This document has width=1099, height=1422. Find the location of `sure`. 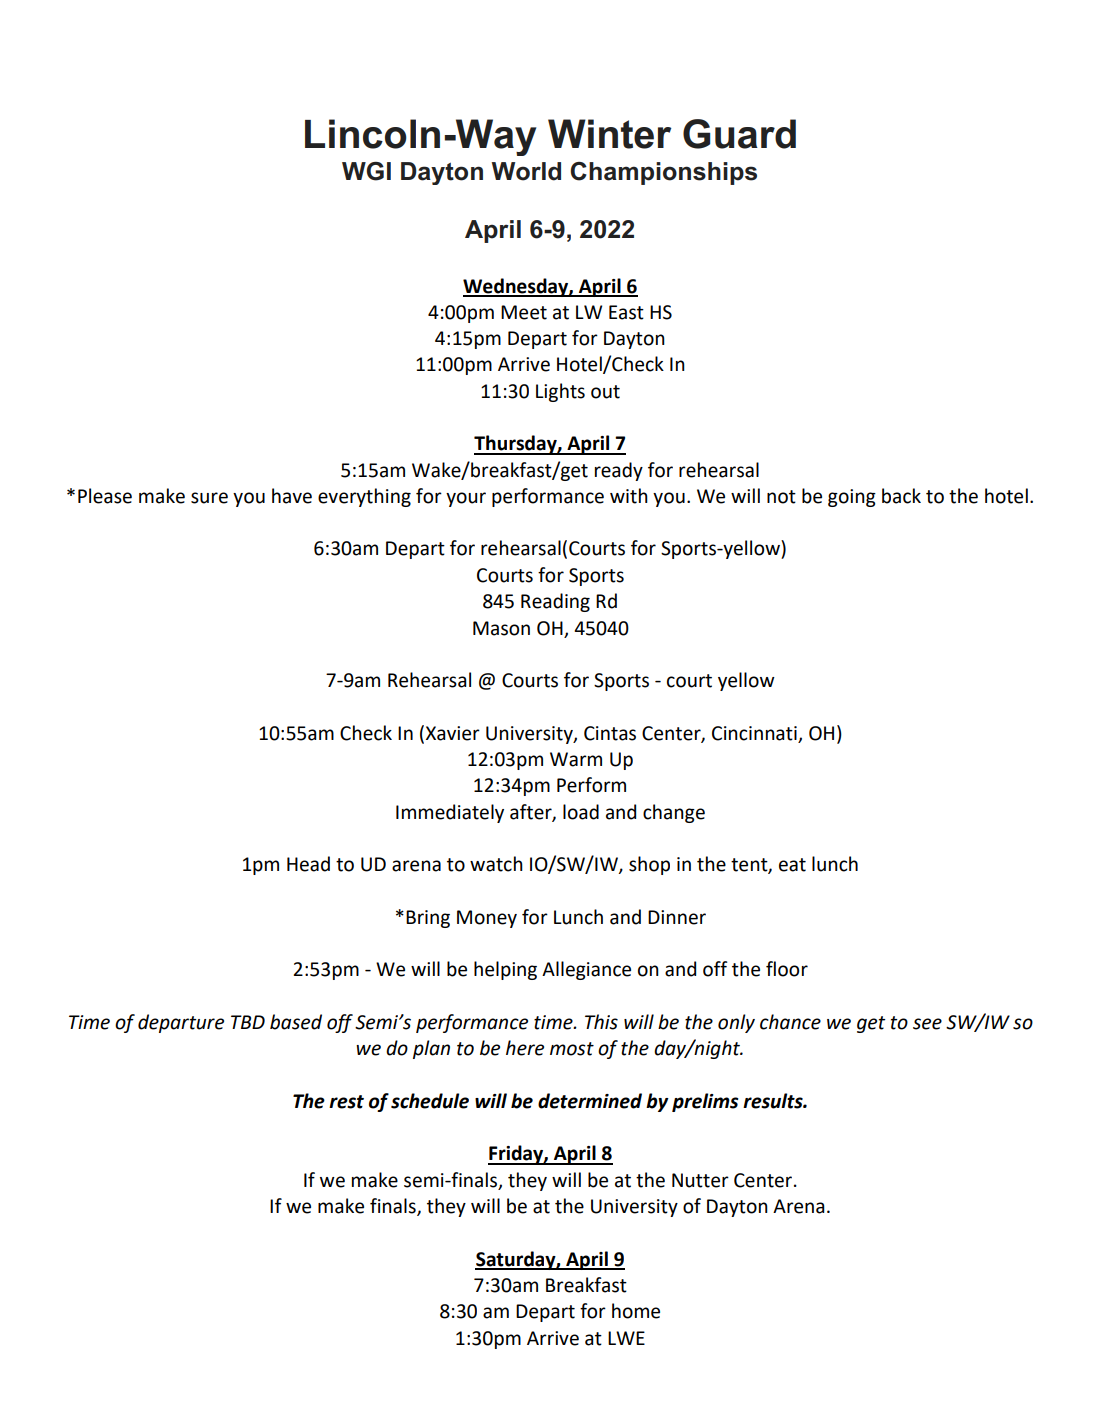

sure is located at coordinates (209, 498).
